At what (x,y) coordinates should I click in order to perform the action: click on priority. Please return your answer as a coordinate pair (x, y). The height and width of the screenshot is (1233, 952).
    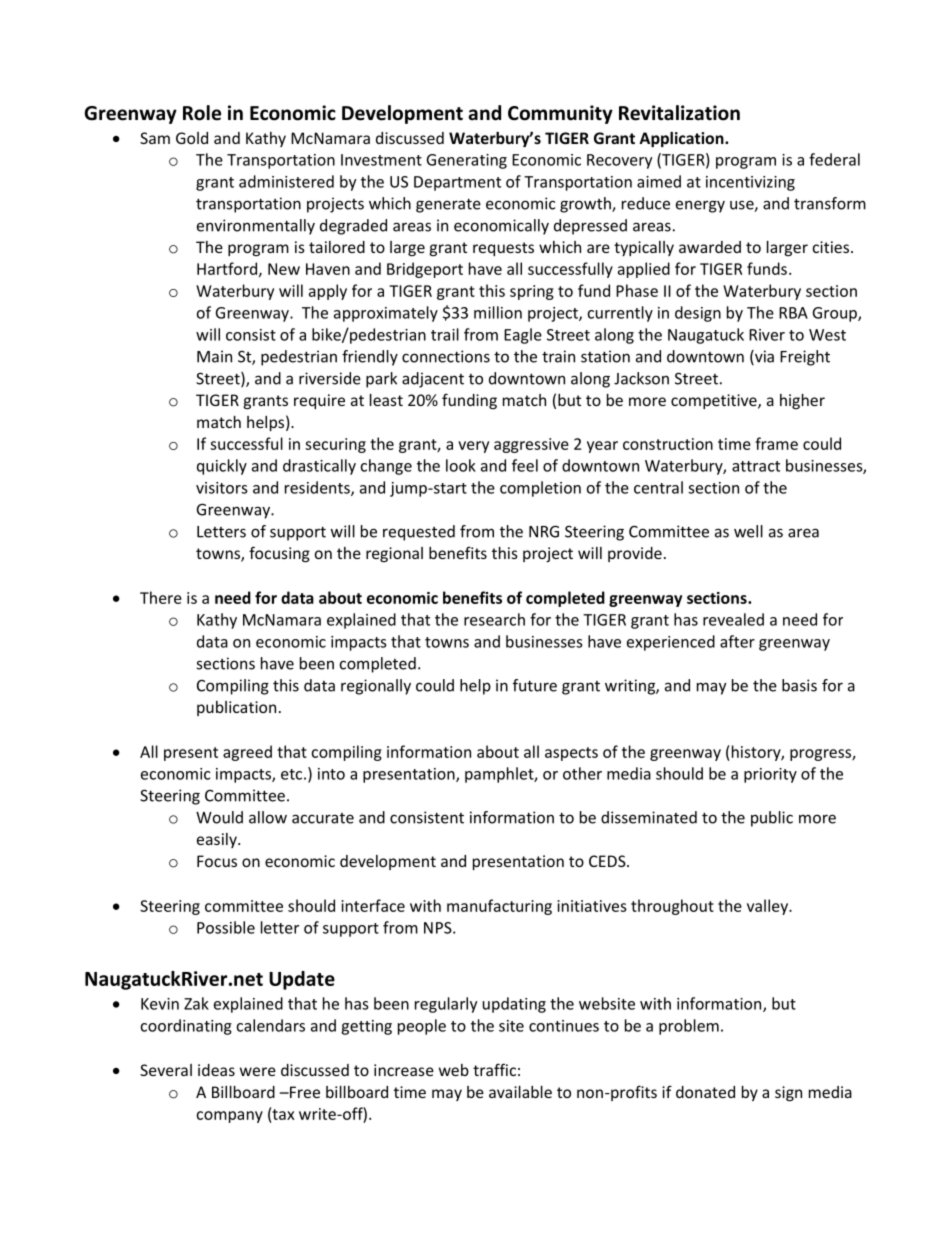
    Looking at the image, I should click on (770, 775).
